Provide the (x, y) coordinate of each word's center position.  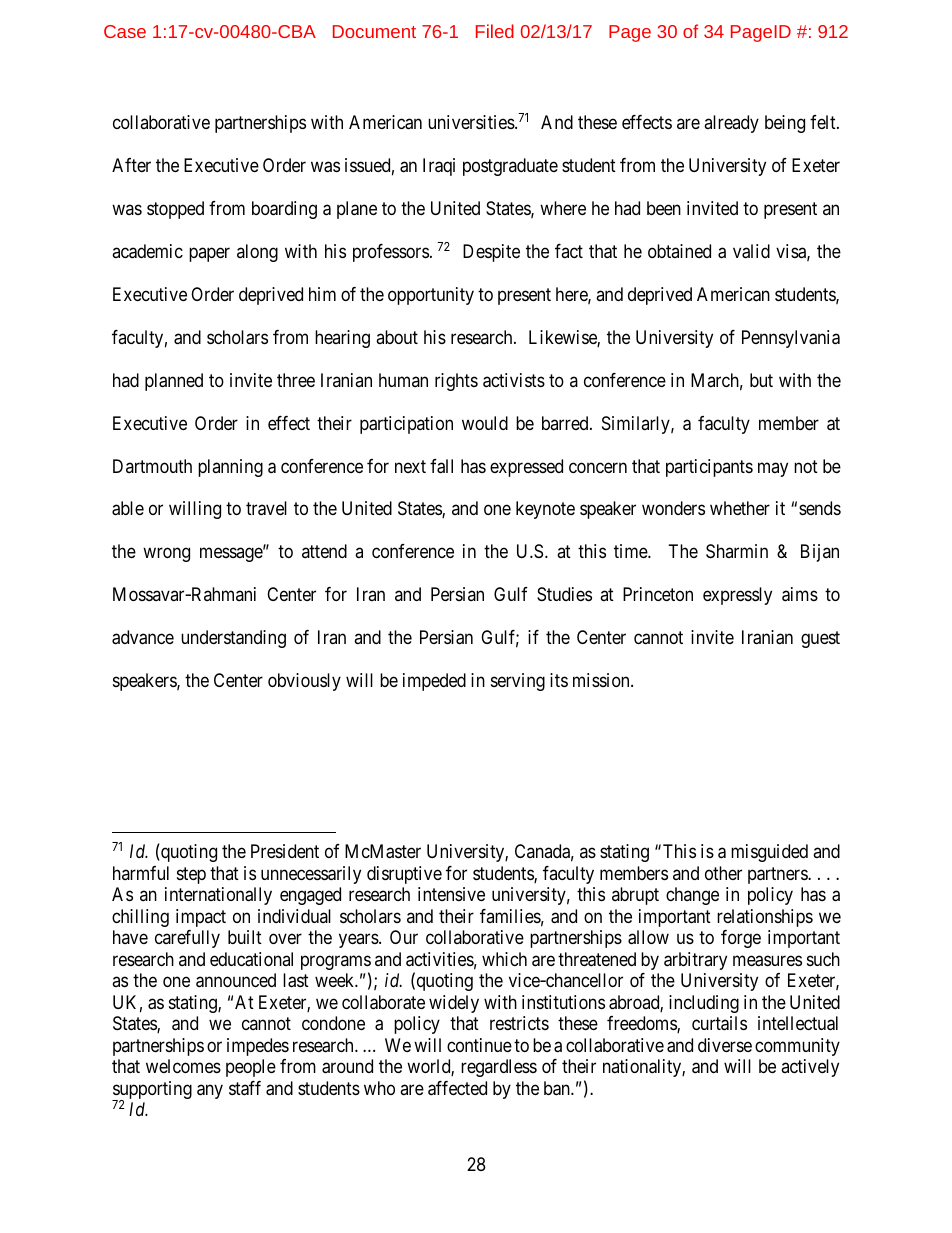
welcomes (183, 1066)
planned (174, 382)
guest (820, 640)
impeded (434, 682)
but (761, 380)
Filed (495, 31)
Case (125, 31)
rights (456, 382)
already (731, 124)
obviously (304, 682)
